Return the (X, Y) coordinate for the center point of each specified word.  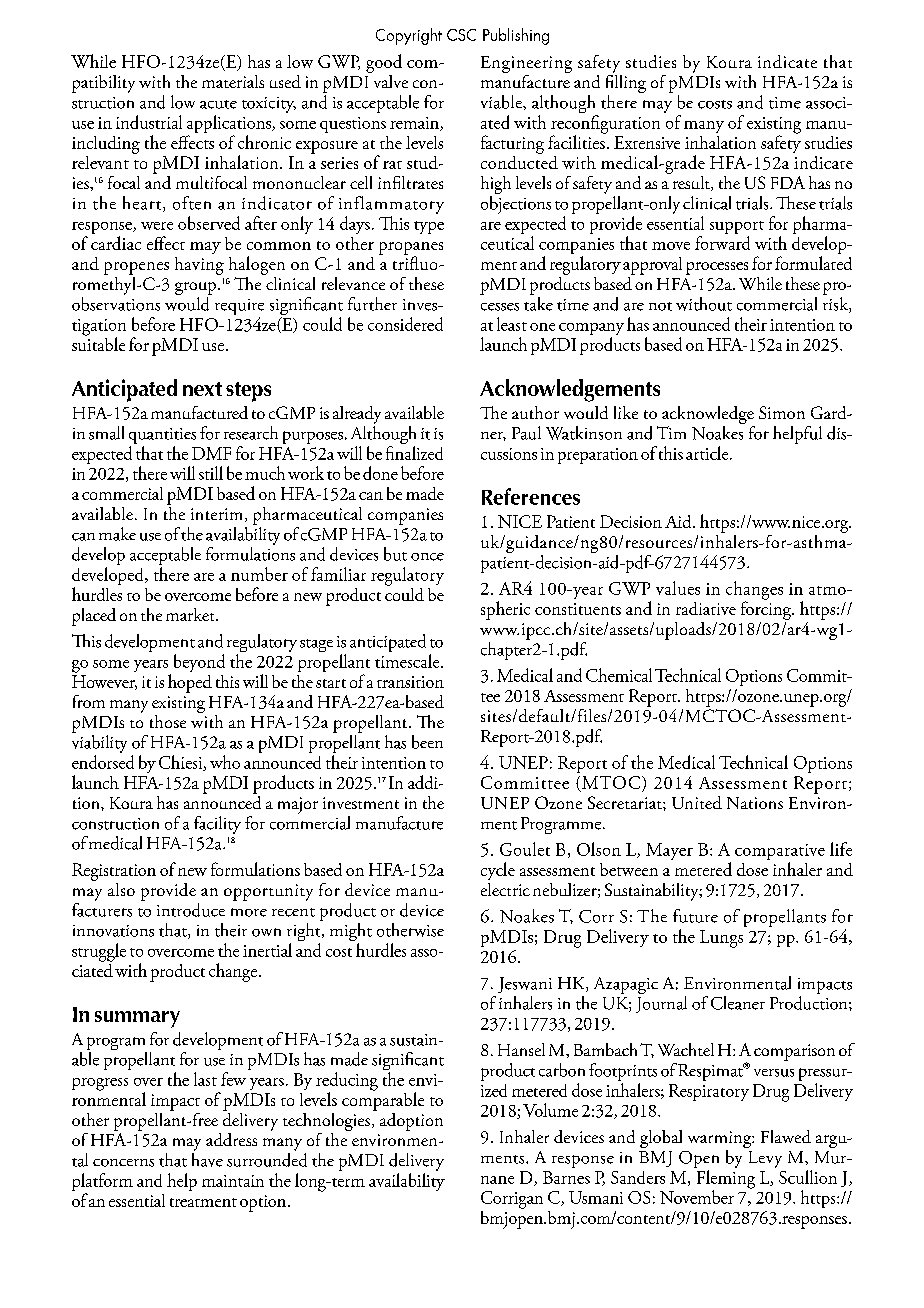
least (512, 324)
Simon (782, 412)
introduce (191, 910)
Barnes (566, 1177)
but (395, 554)
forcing (767, 609)
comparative (780, 853)
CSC (461, 35)
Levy (765, 1159)
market (191, 614)
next (202, 389)
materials (233, 81)
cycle (498, 871)
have (207, 1158)
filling (626, 84)
